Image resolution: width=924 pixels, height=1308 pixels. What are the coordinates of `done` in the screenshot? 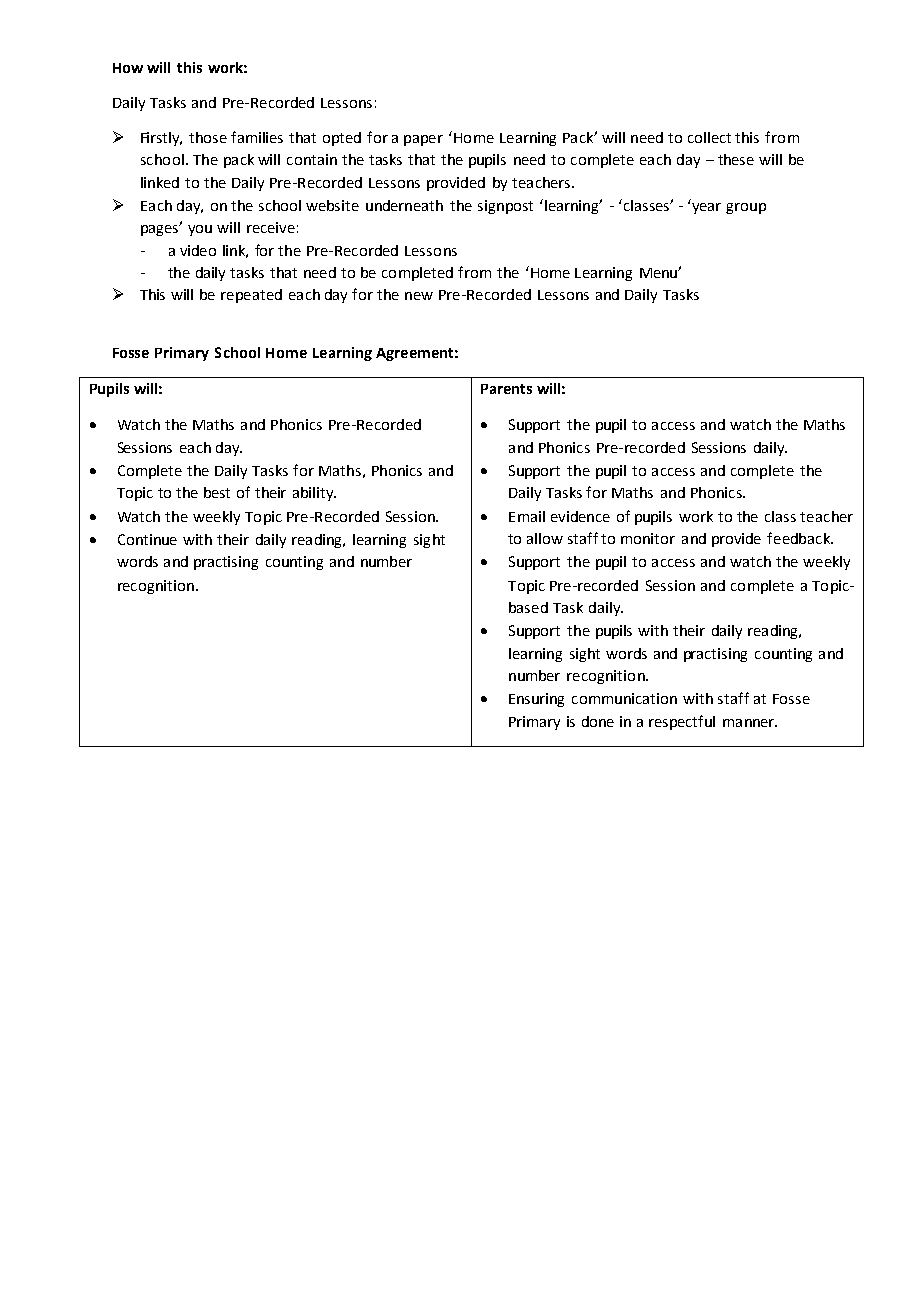 It's located at (598, 721).
